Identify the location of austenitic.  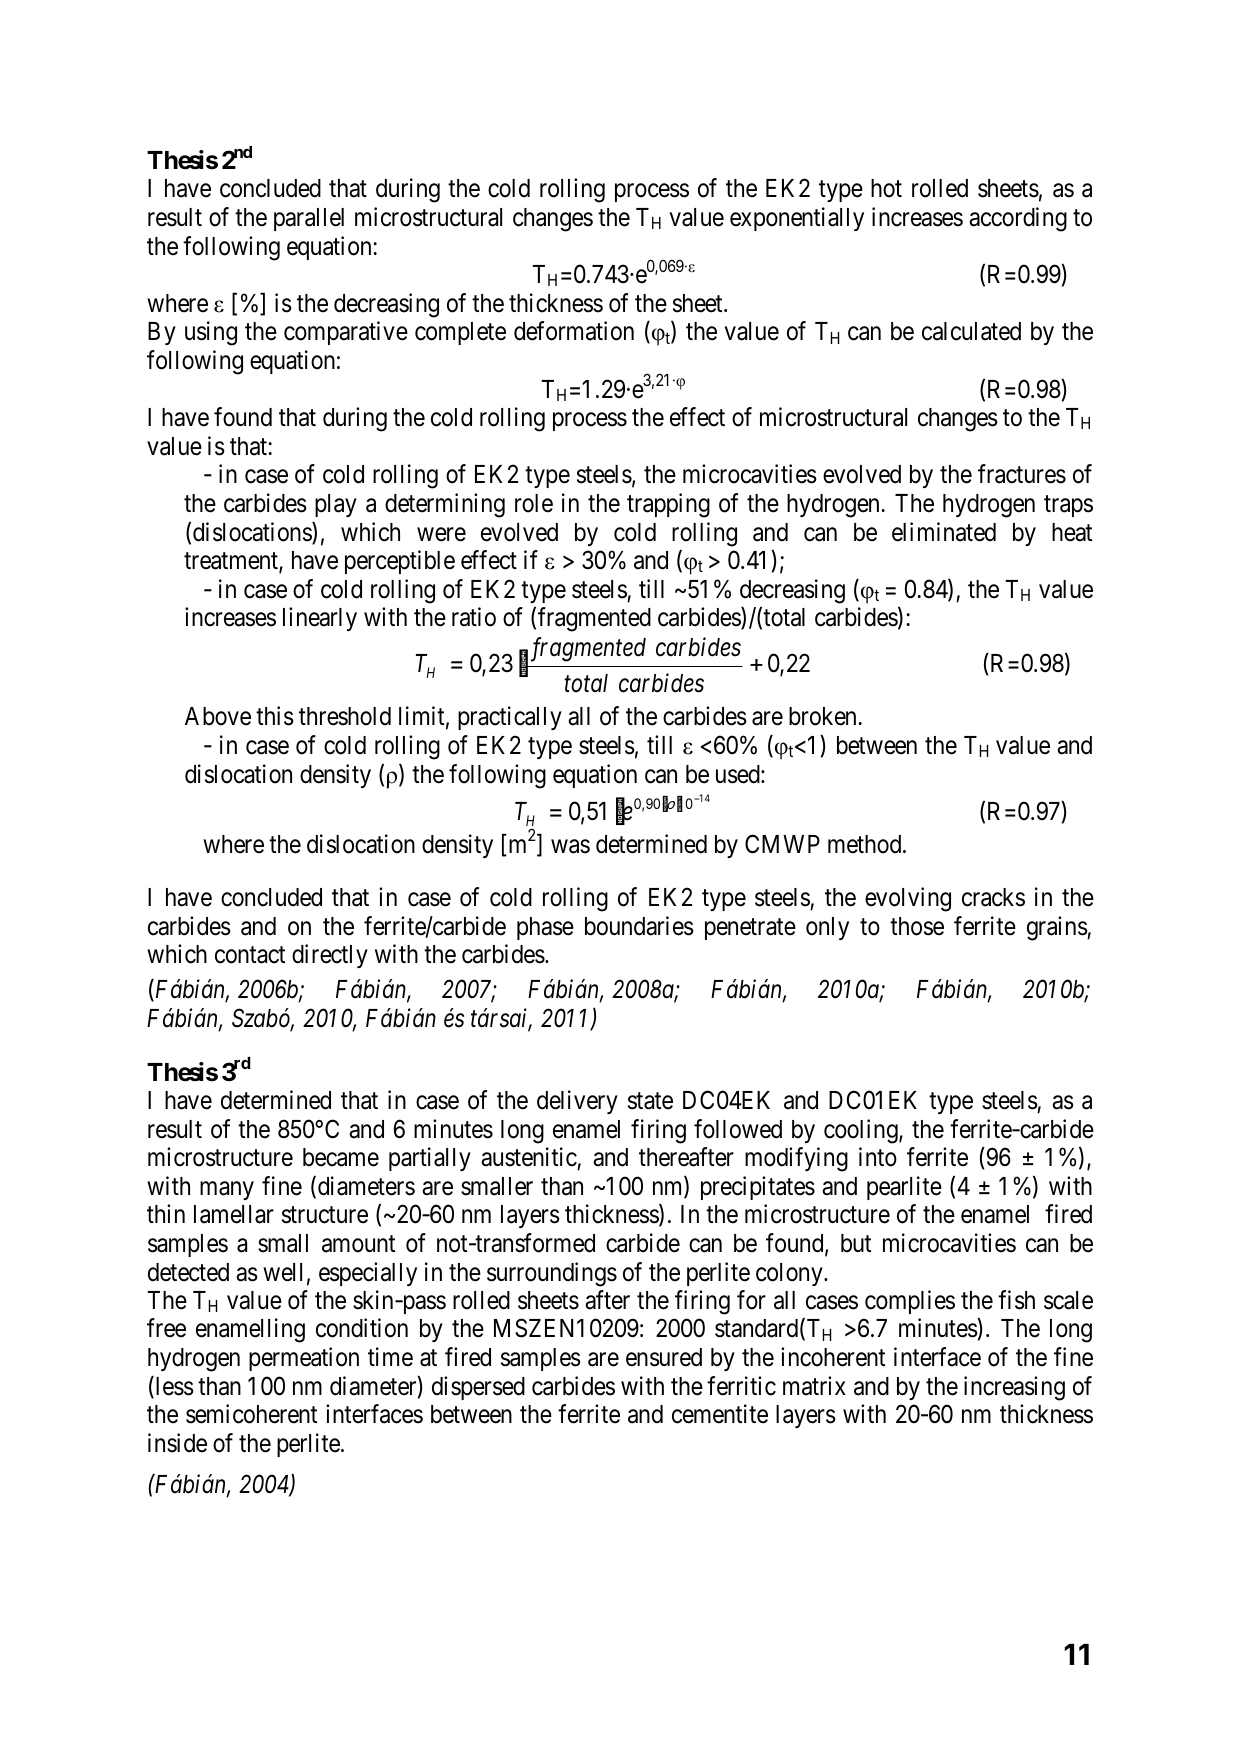
(529, 1157).
